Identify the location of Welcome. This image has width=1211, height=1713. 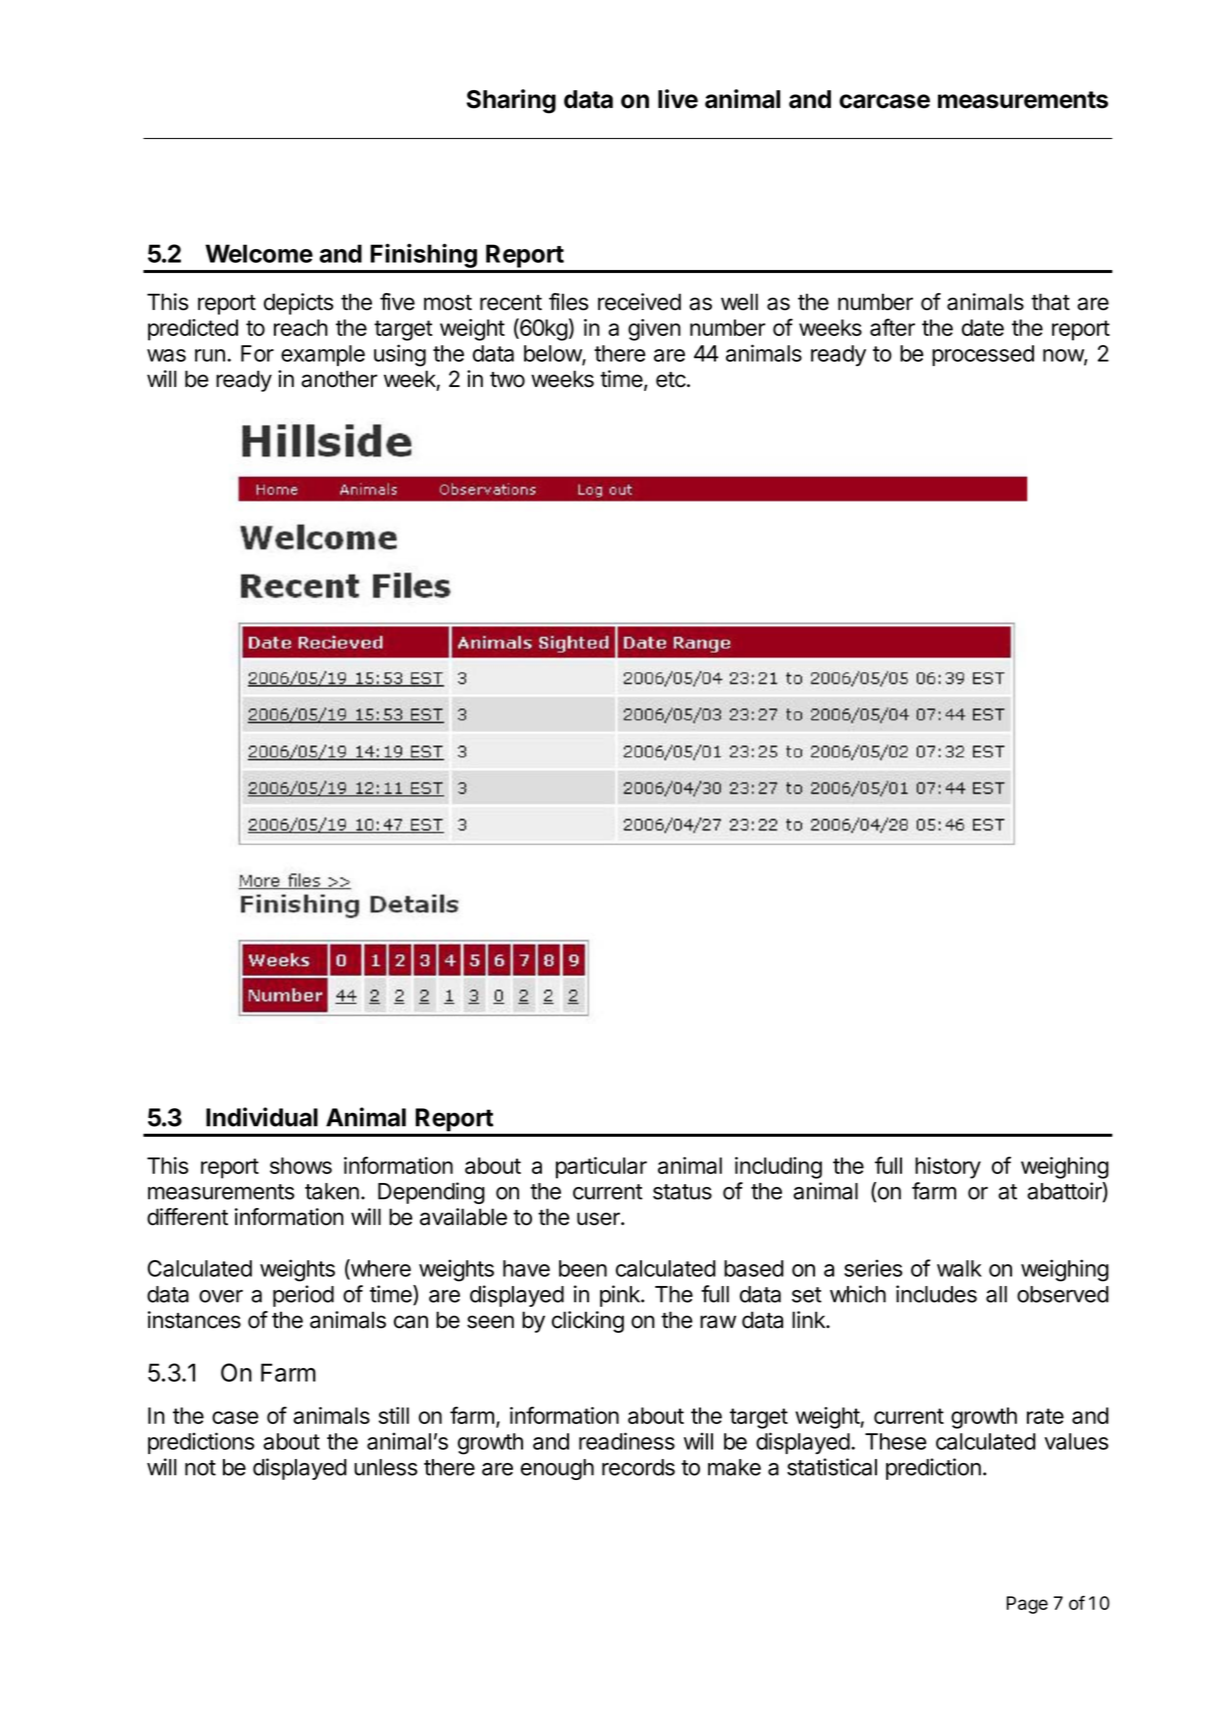
(259, 253).
